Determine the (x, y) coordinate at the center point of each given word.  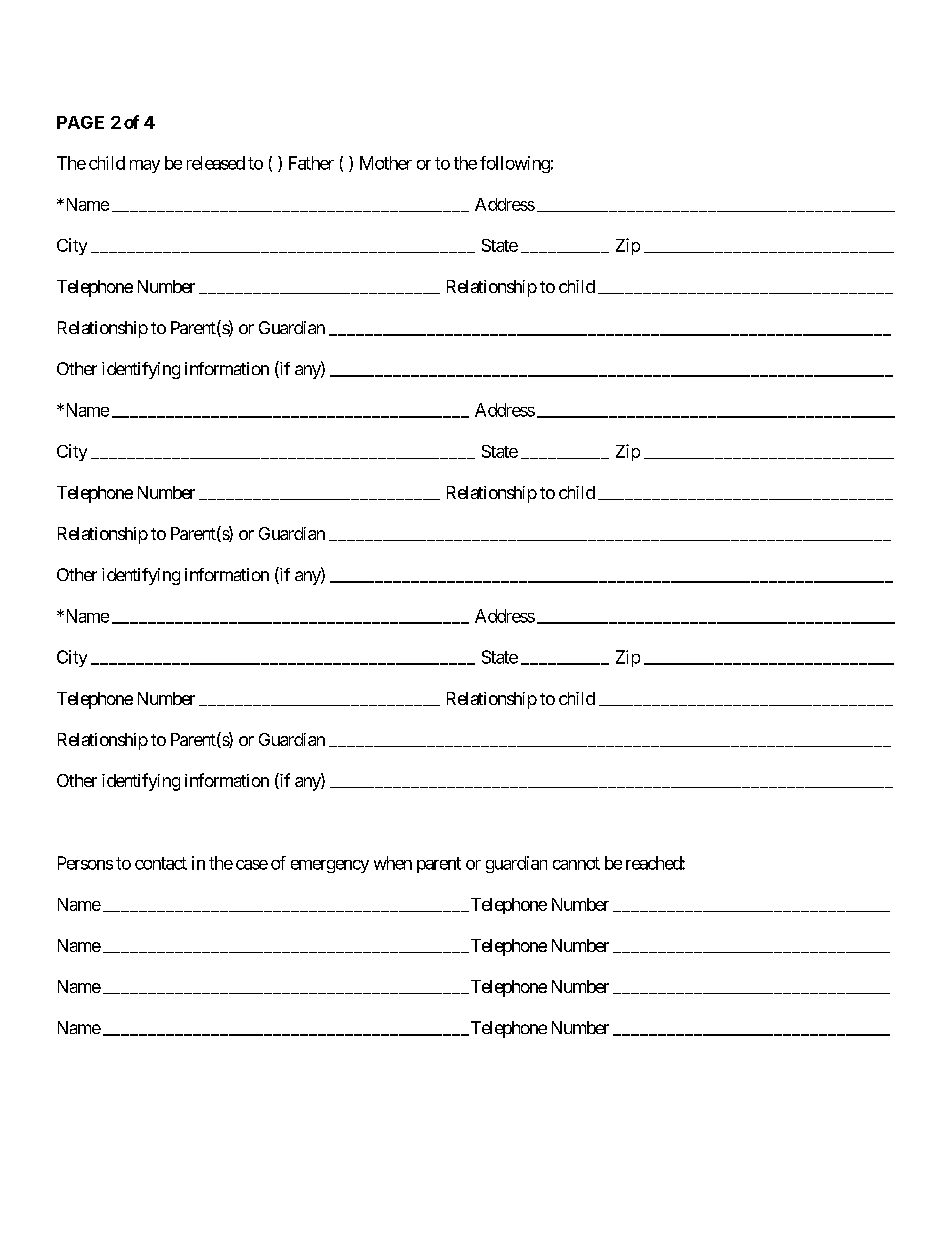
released (216, 163)
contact (161, 863)
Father (311, 163)
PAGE (80, 122)
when (393, 863)
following (515, 164)
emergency (330, 866)
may (145, 166)
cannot (576, 863)
